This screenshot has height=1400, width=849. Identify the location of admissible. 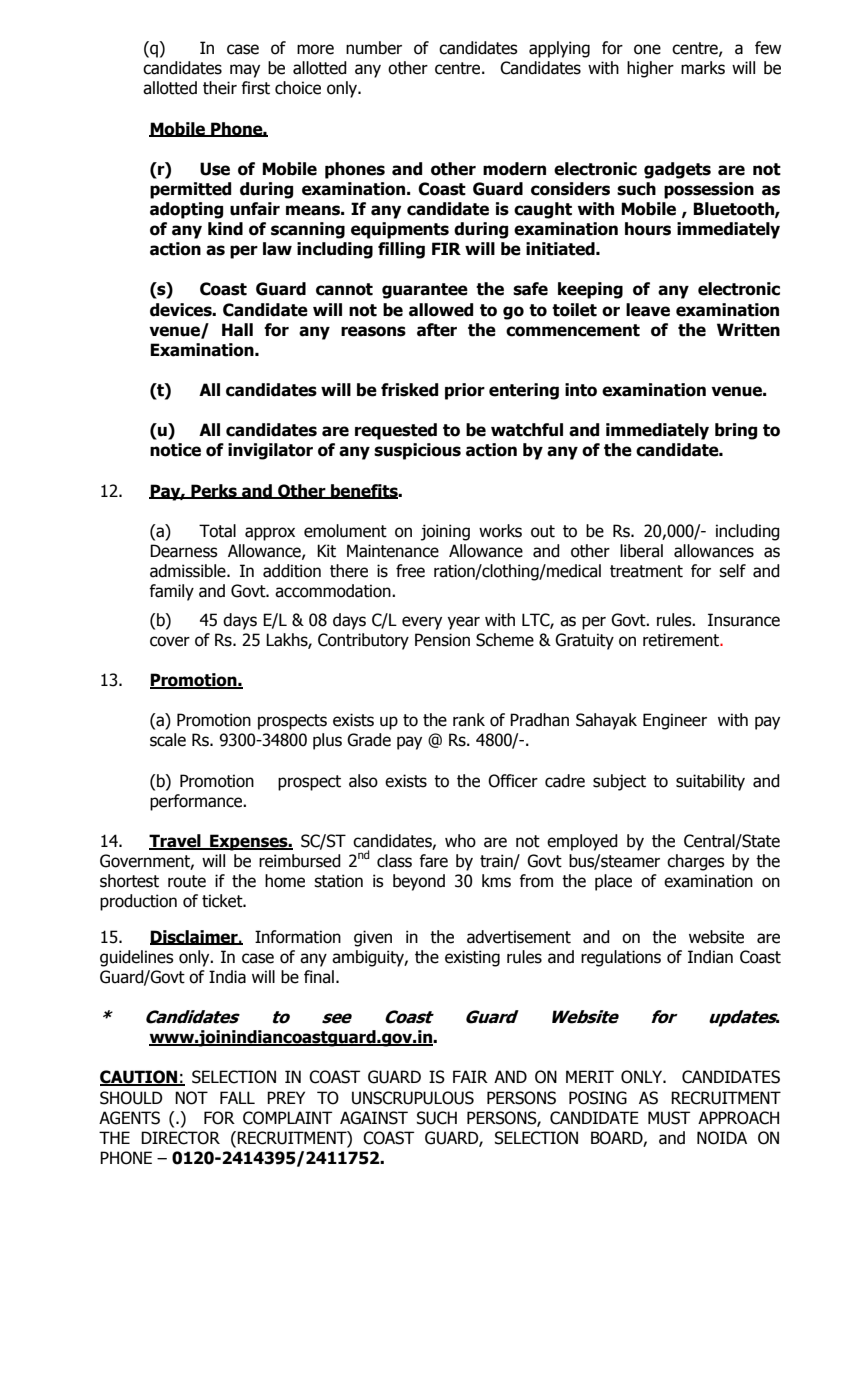
(189, 571).
